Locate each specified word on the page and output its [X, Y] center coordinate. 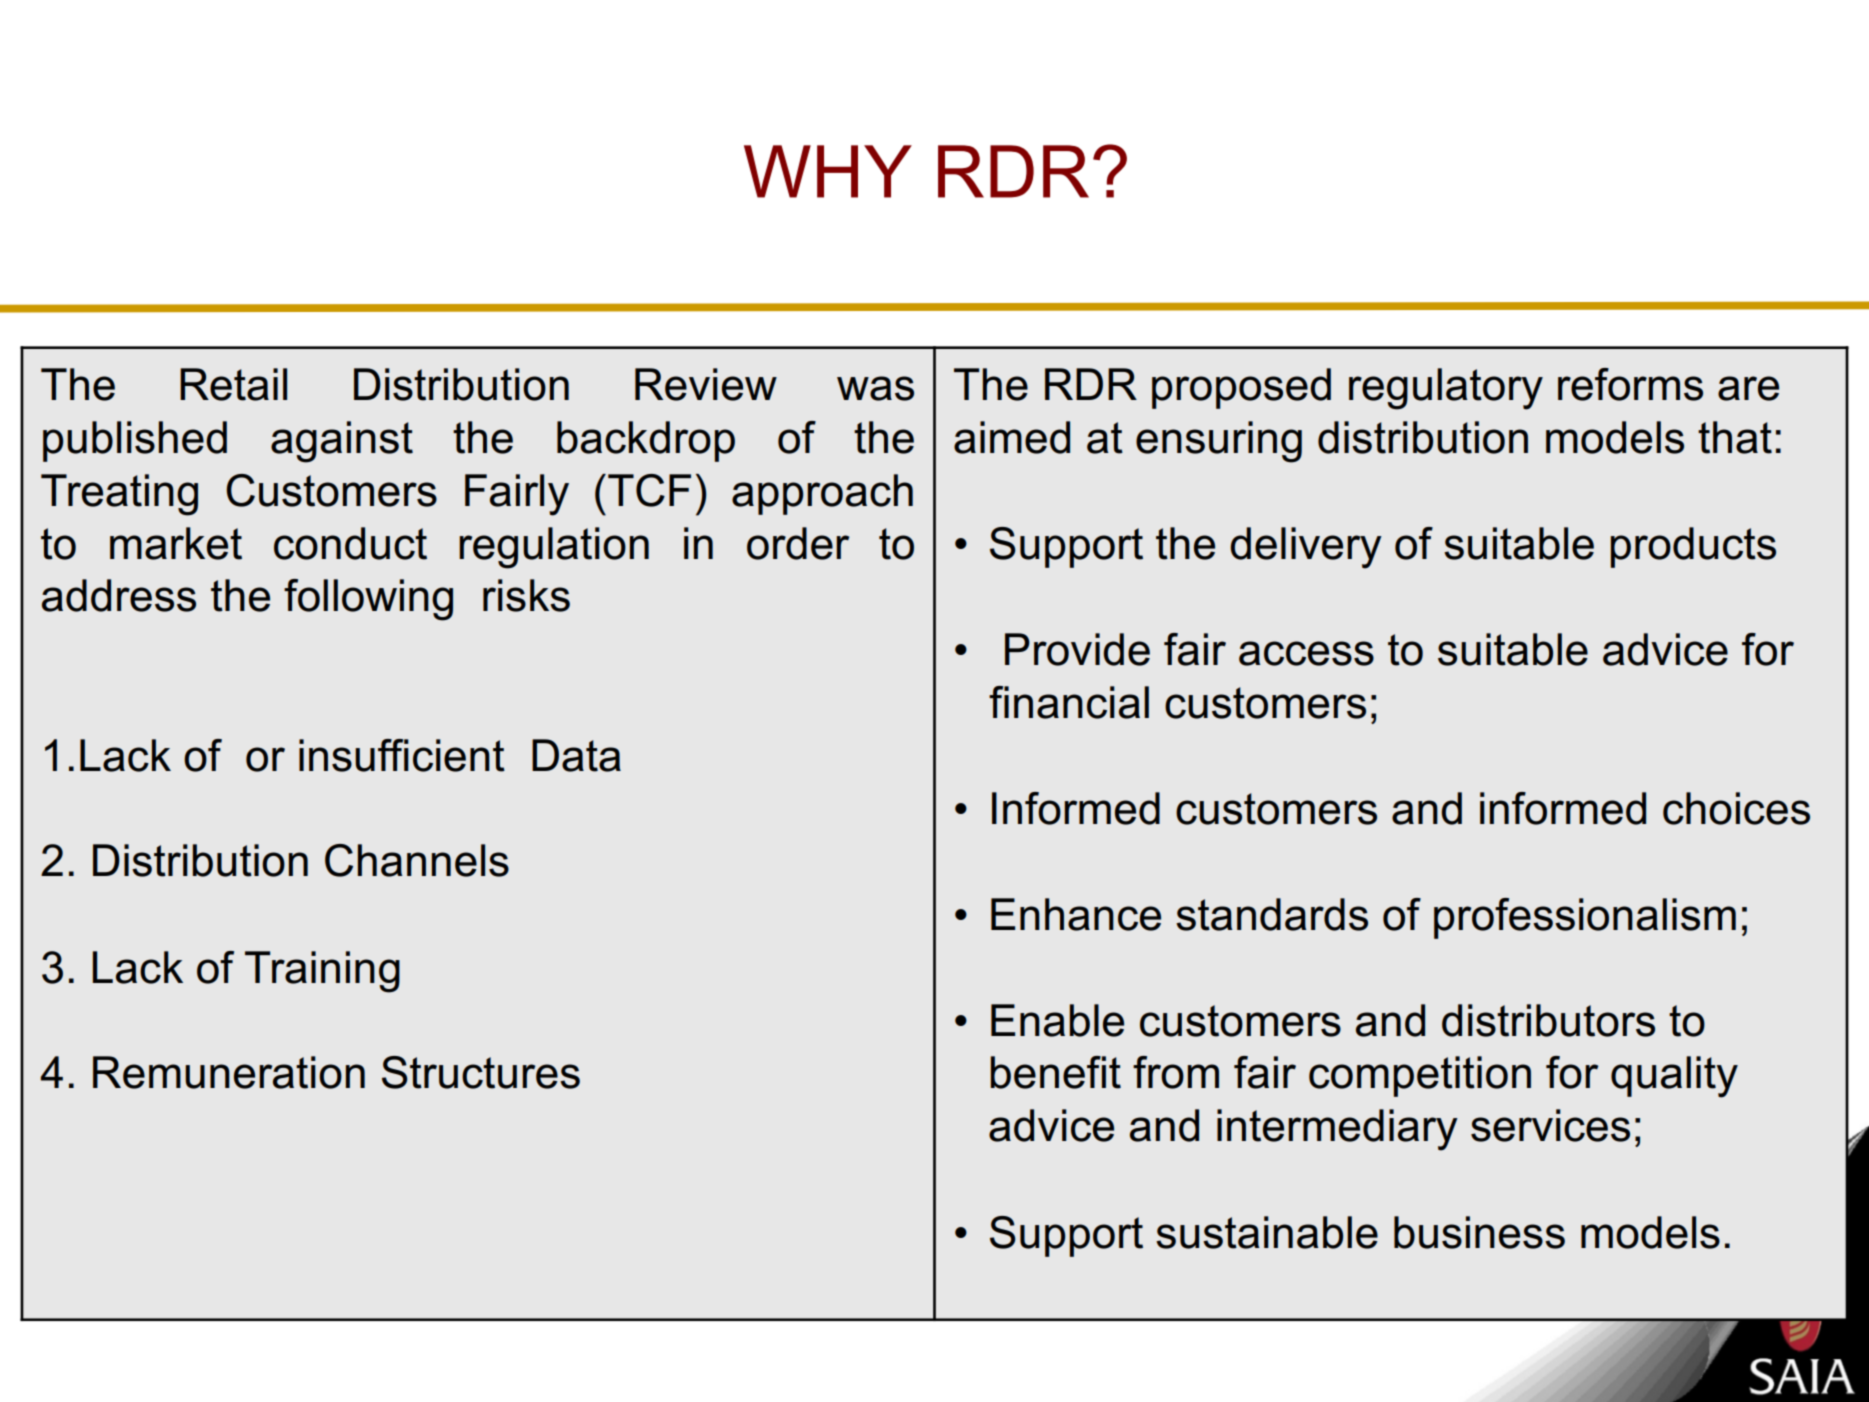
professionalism [1585, 918]
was [875, 388]
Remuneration [229, 1072]
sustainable [1267, 1232]
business [1479, 1232]
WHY [828, 171]
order [798, 543]
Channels [417, 860]
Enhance [1076, 914]
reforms [1630, 384]
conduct [350, 543]
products [1693, 547]
